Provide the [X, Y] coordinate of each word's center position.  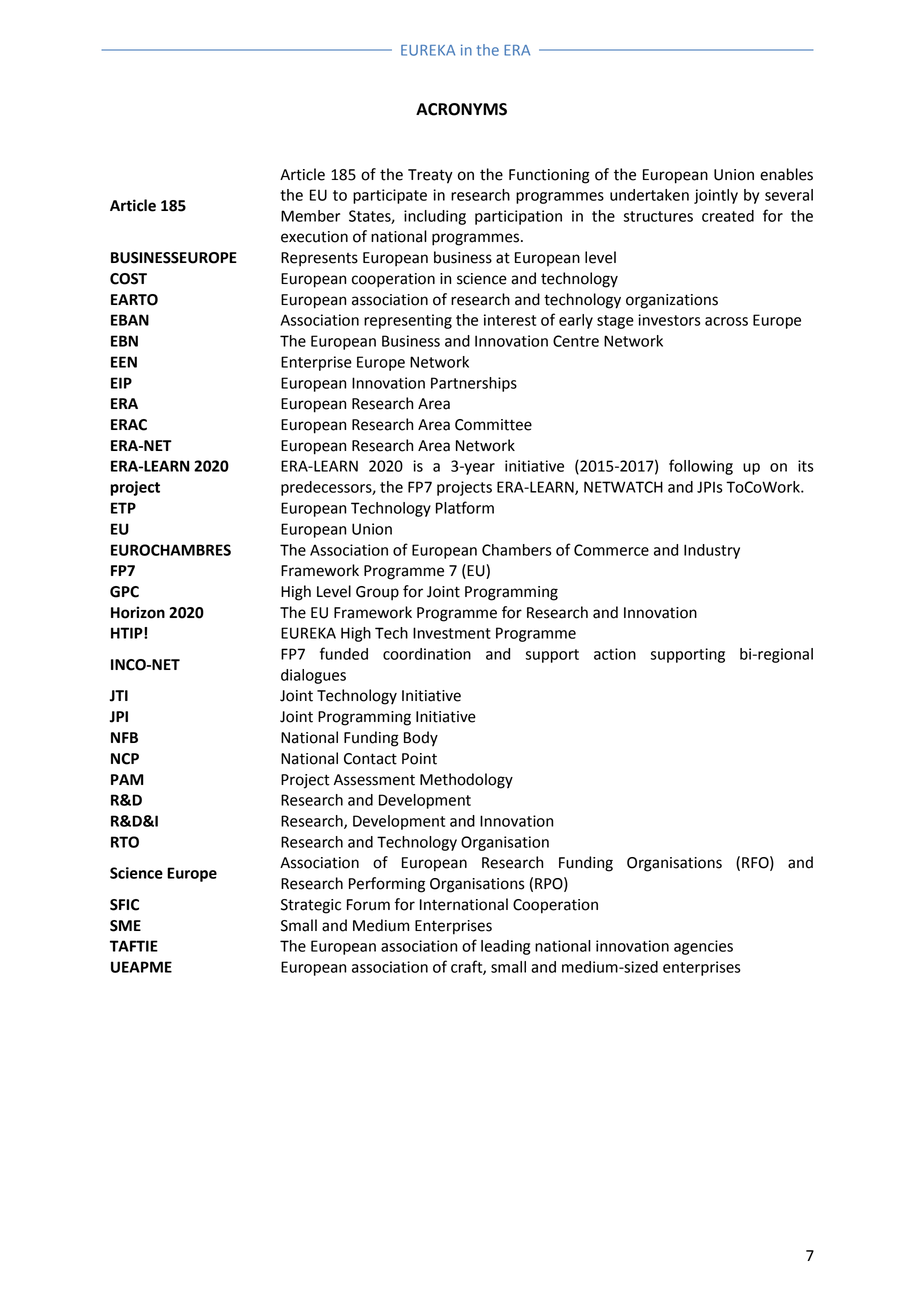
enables [786, 174]
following [701, 467]
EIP [121, 383]
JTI [119, 696]
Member [310, 216]
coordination [427, 654]
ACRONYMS [461, 109]
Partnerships [474, 384]
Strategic [311, 906]
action [615, 654]
